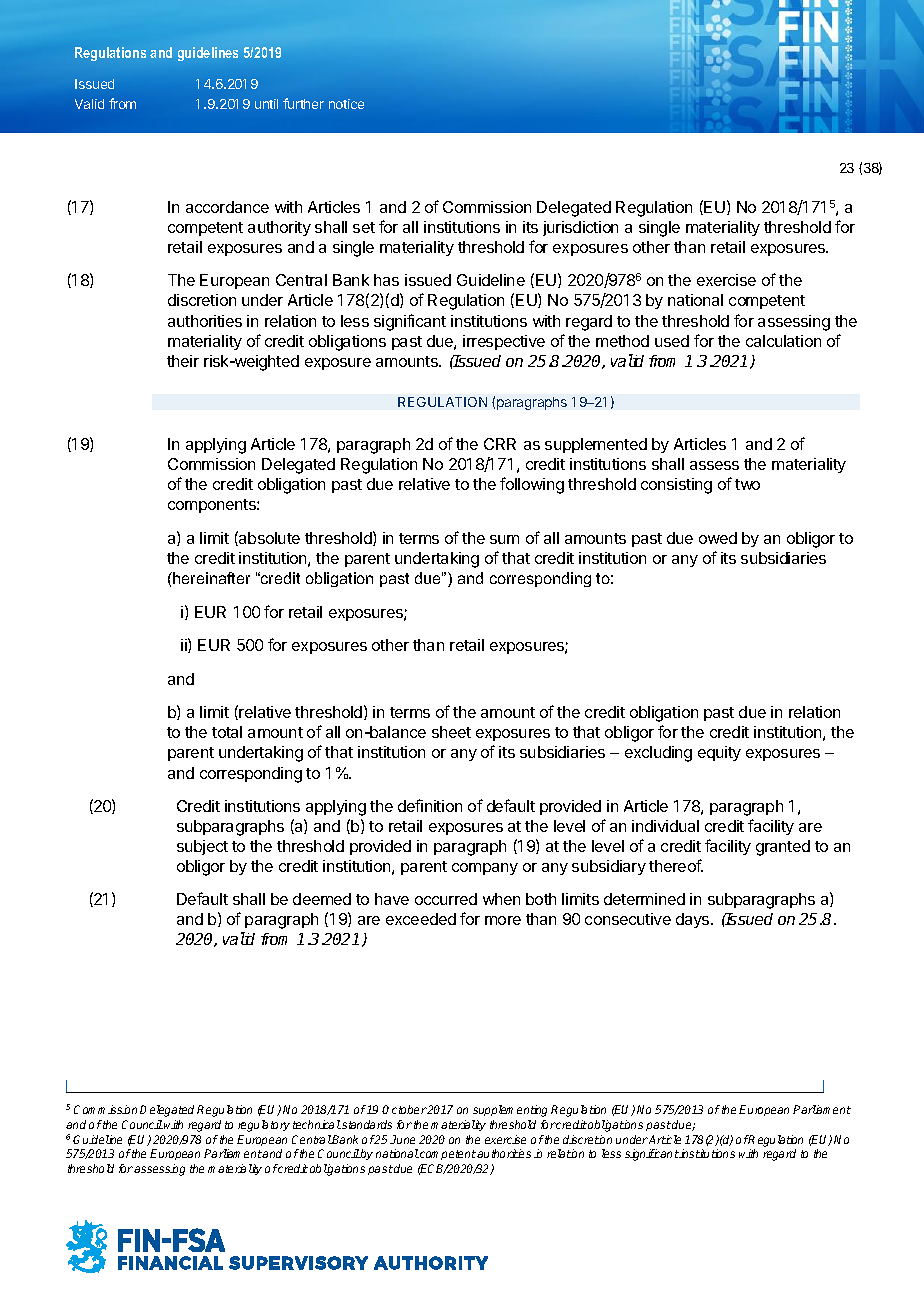 The image size is (924, 1308). I want to click on regulatory, so click(264, 1126).
